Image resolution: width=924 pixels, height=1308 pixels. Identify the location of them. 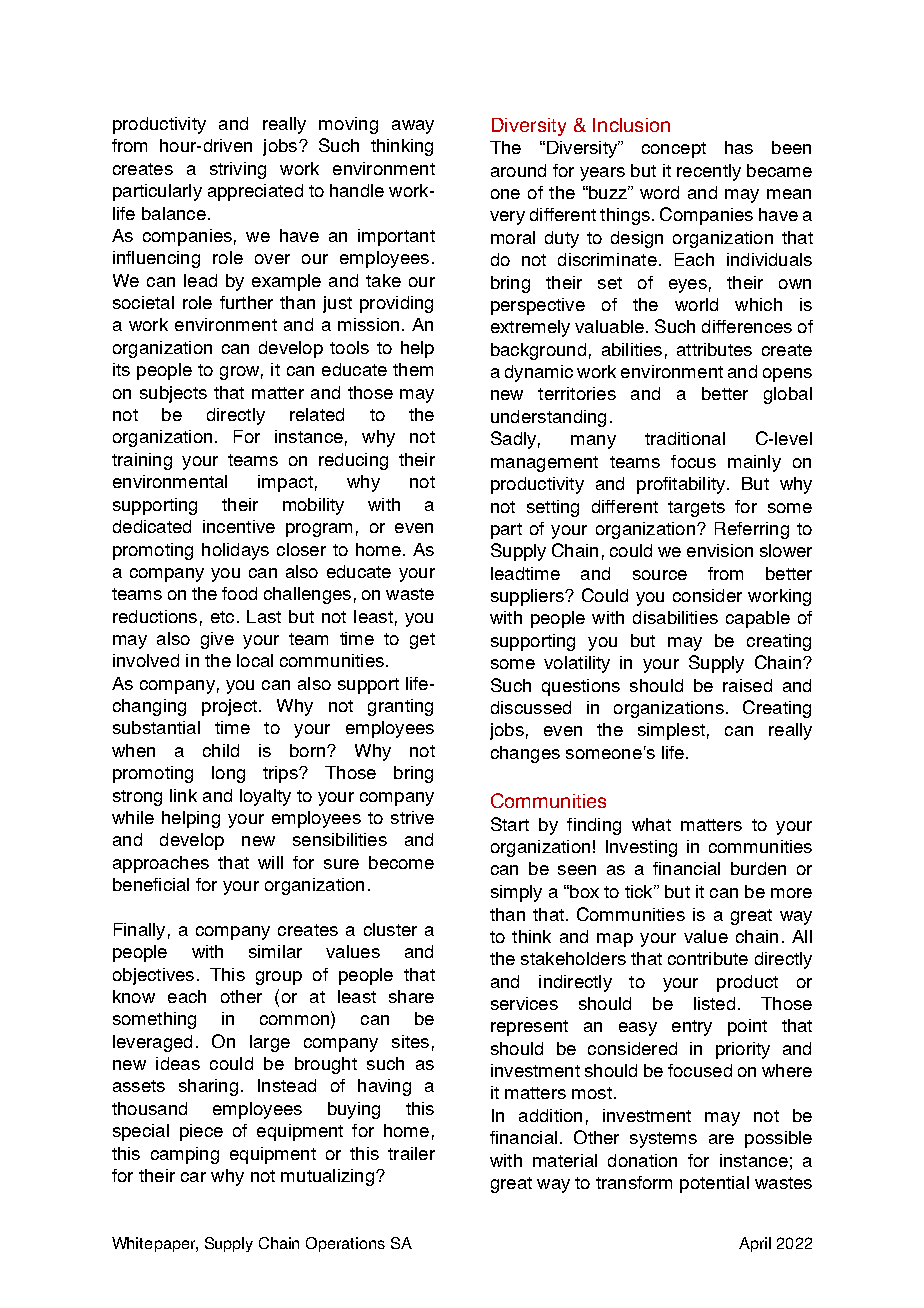
(413, 369).
